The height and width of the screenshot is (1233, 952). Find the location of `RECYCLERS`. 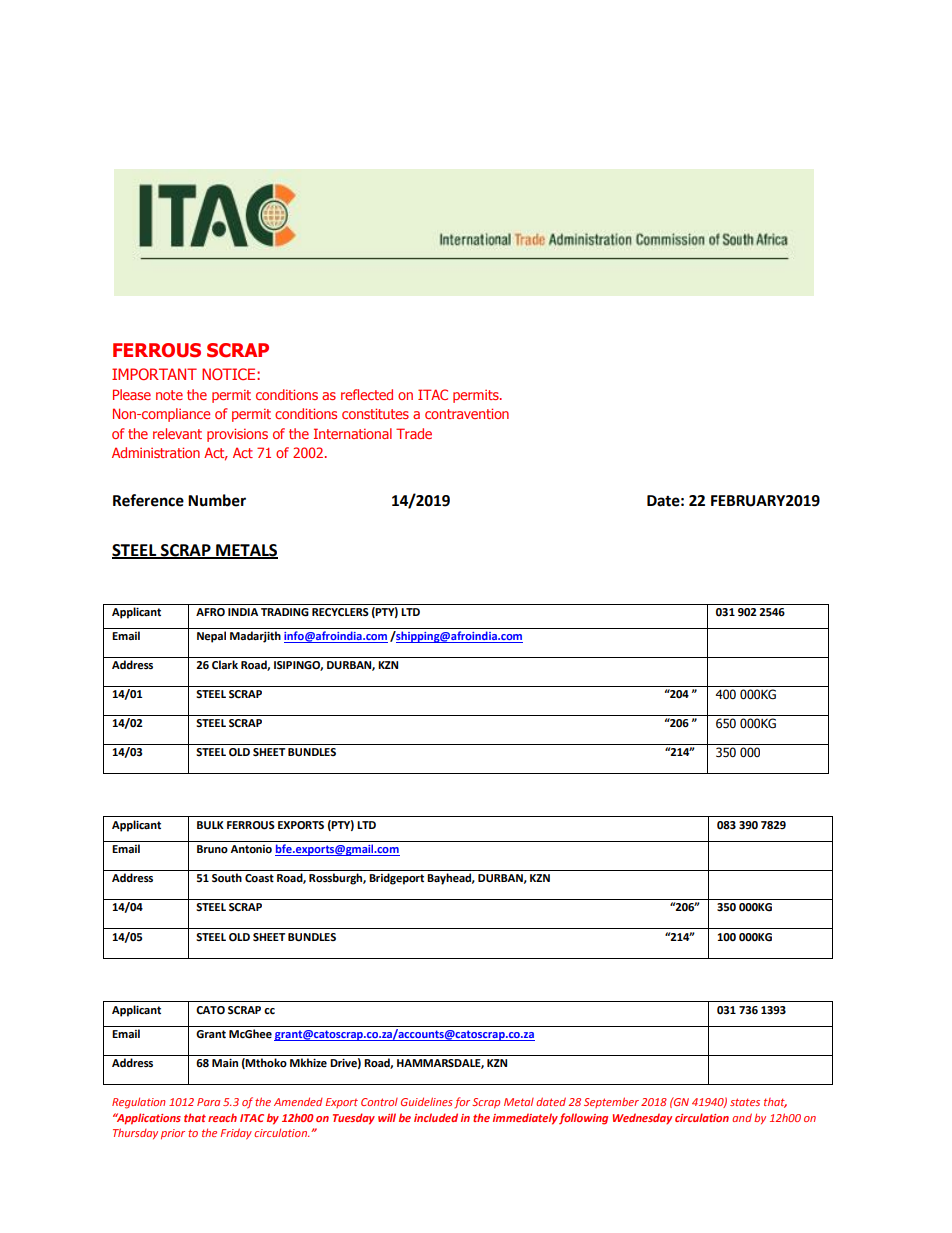

RECYCLERS is located at coordinates (340, 612).
